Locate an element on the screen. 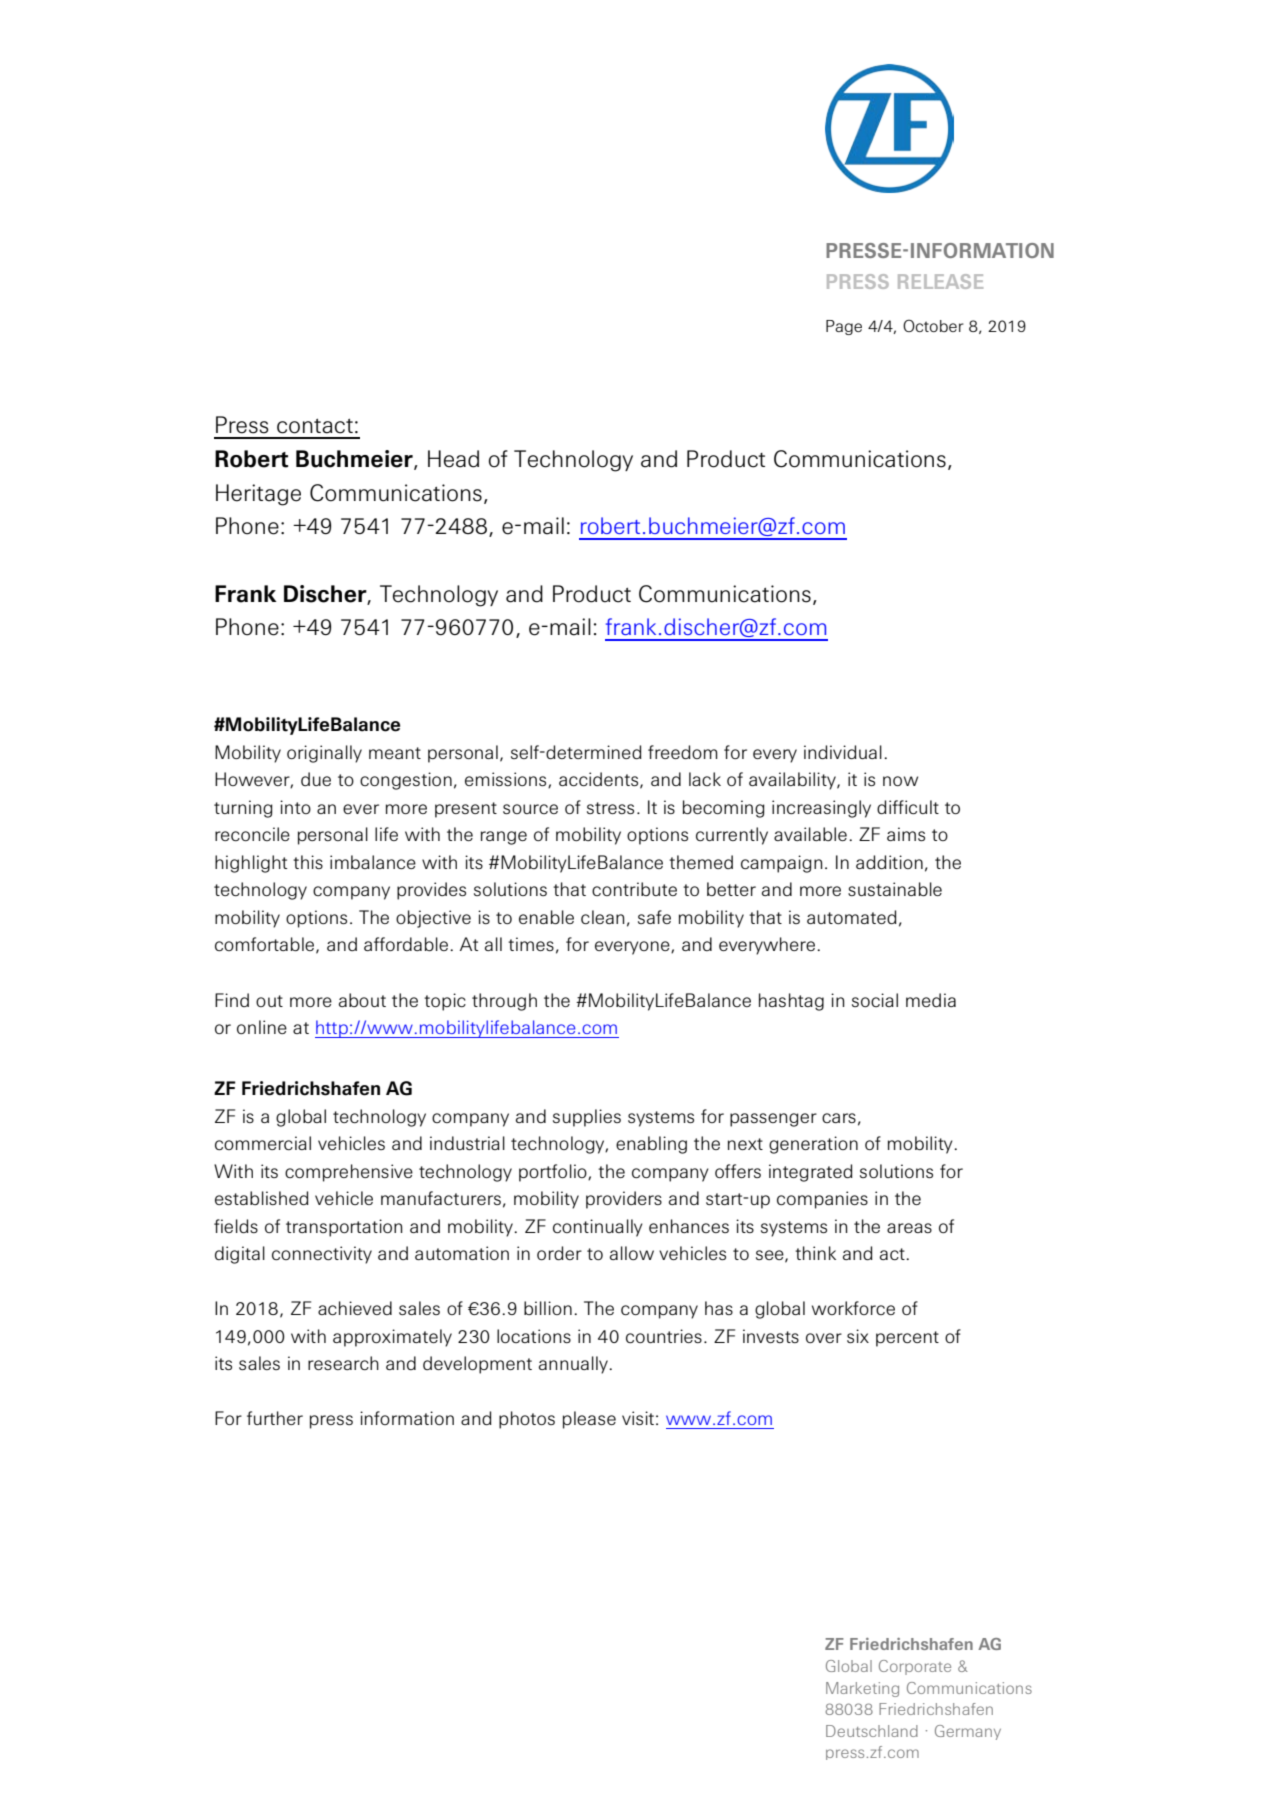  originally is located at coordinates (324, 754).
